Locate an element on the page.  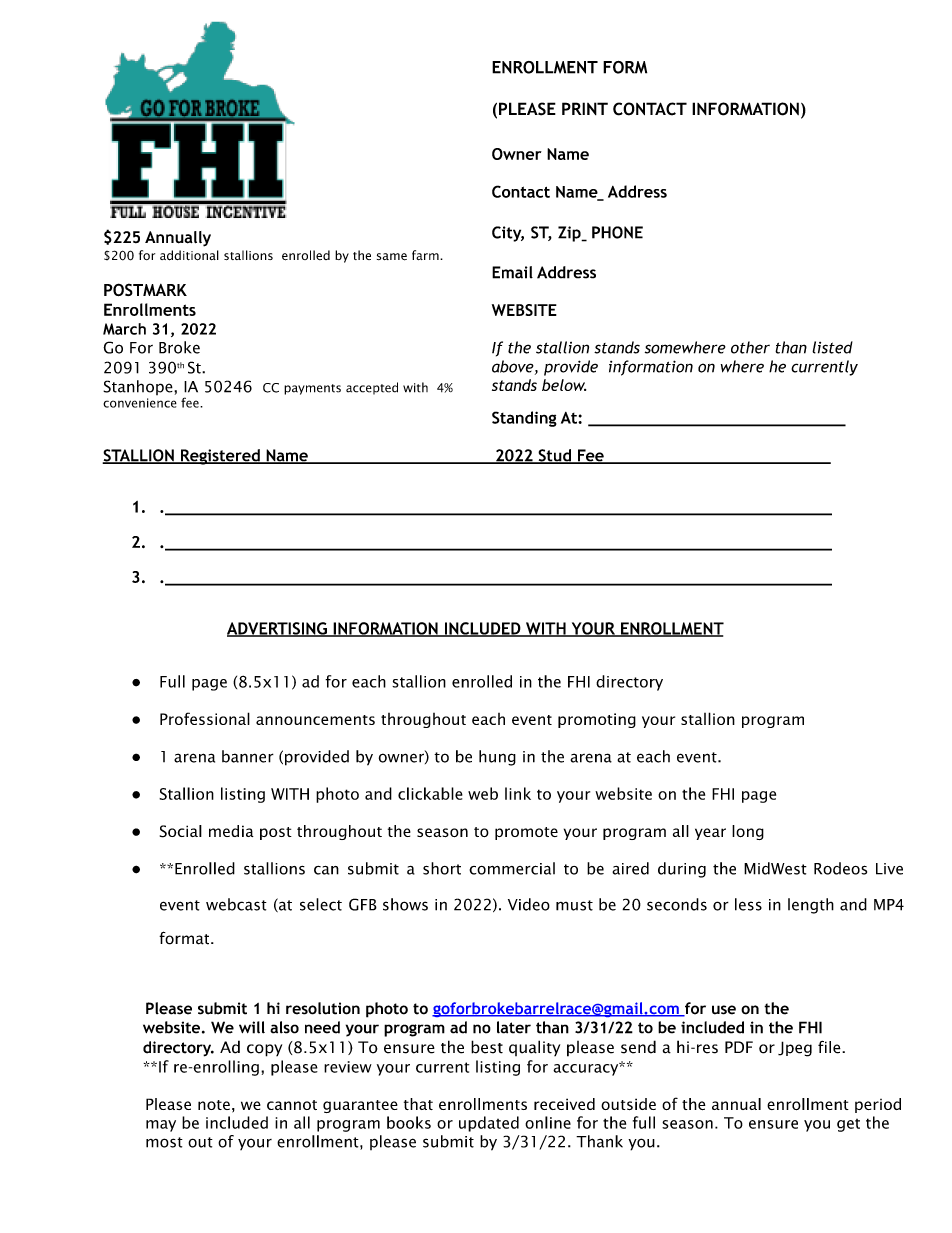
note is located at coordinates (214, 1105).
